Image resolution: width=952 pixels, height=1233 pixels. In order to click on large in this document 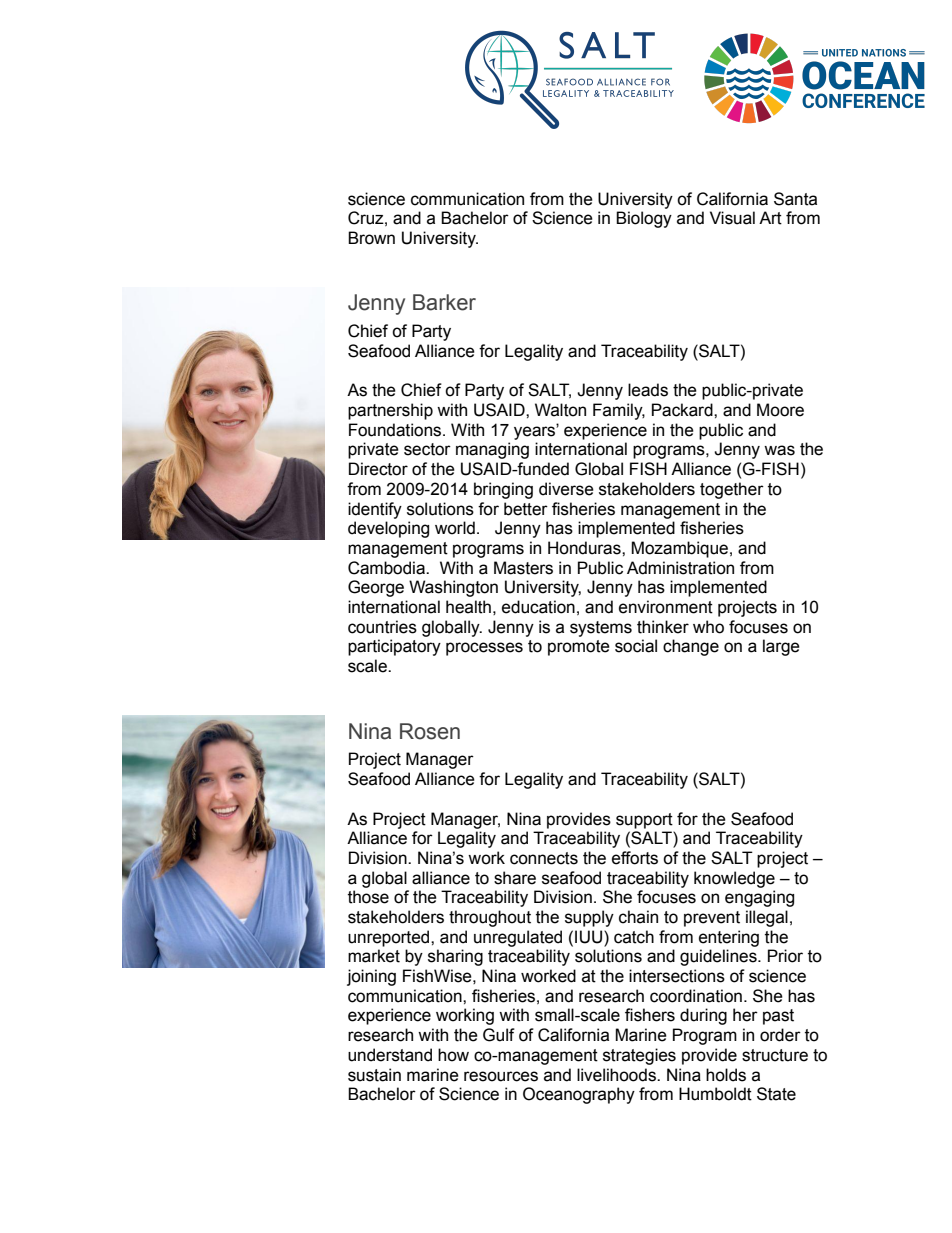, I will do `click(781, 647)`.
